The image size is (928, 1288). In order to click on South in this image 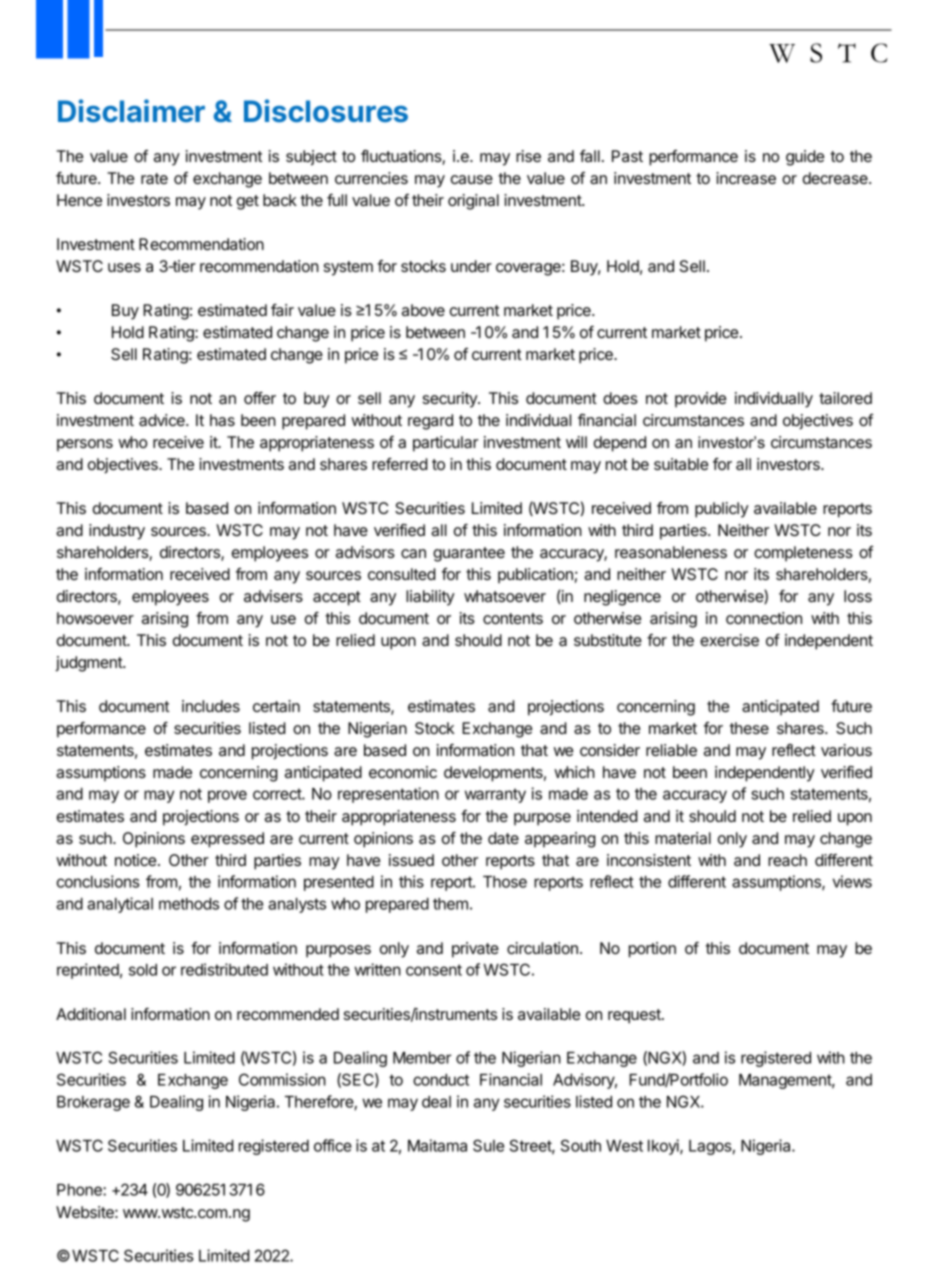, I will do `click(581, 1145)`.
